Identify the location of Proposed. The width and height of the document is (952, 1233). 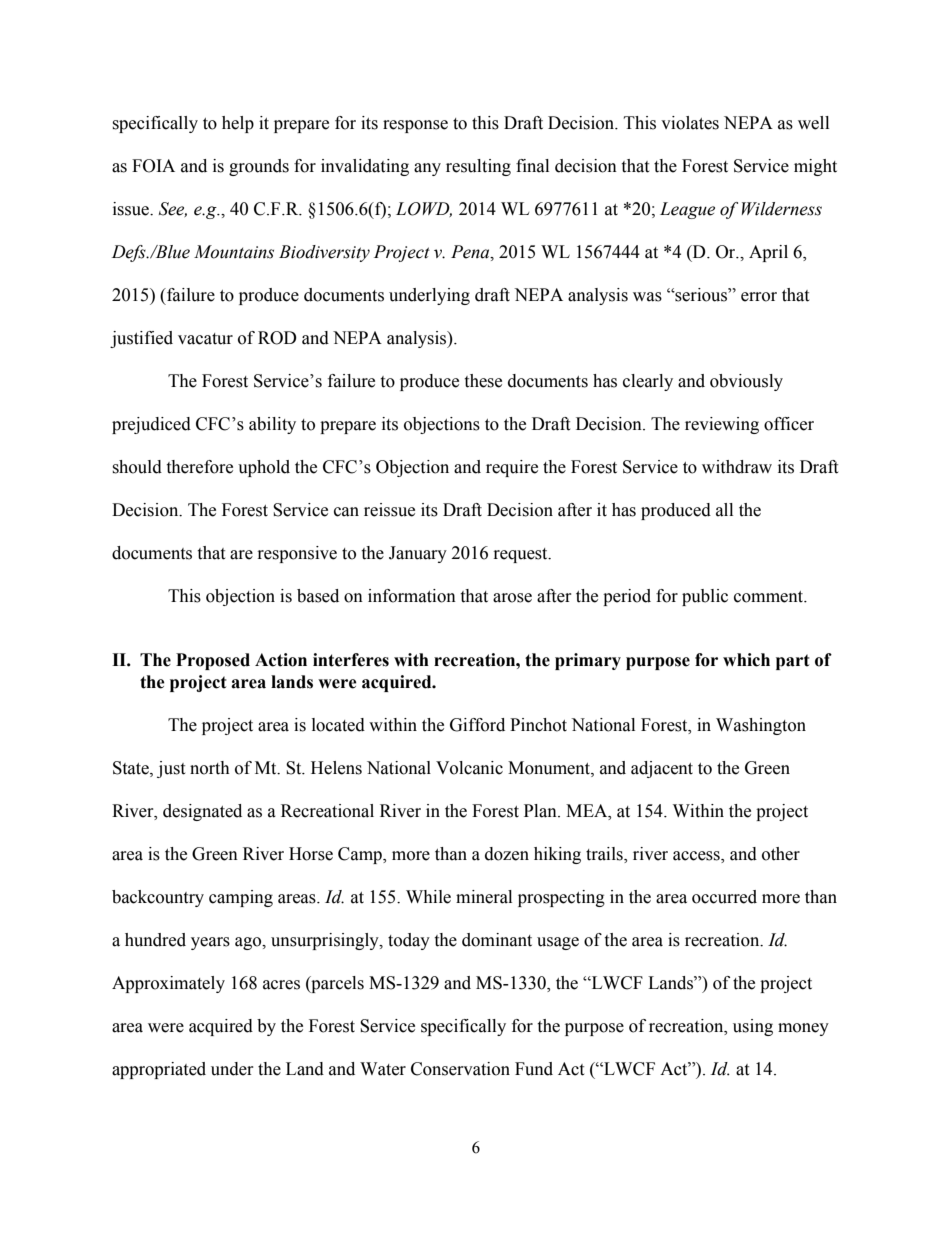
(213, 661).
